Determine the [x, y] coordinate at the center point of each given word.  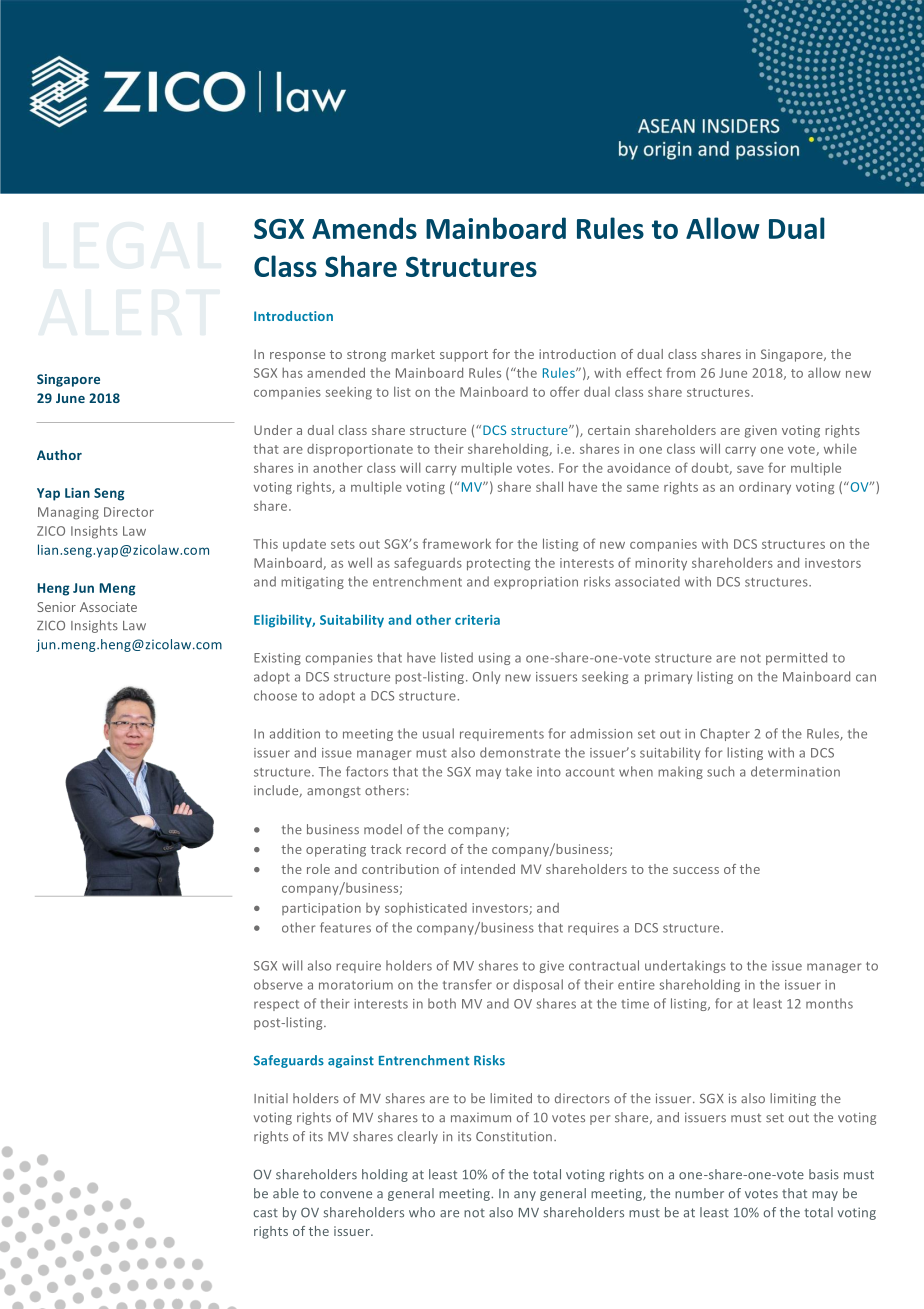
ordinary [765, 488]
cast [265, 1213]
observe [278, 984]
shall [549, 486]
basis [824, 1174]
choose [275, 695]
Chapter [725, 734]
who [422, 1212]
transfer [467, 984]
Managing [68, 513]
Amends [364, 228]
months [829, 1003]
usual [438, 733]
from [680, 372]
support [464, 356]
